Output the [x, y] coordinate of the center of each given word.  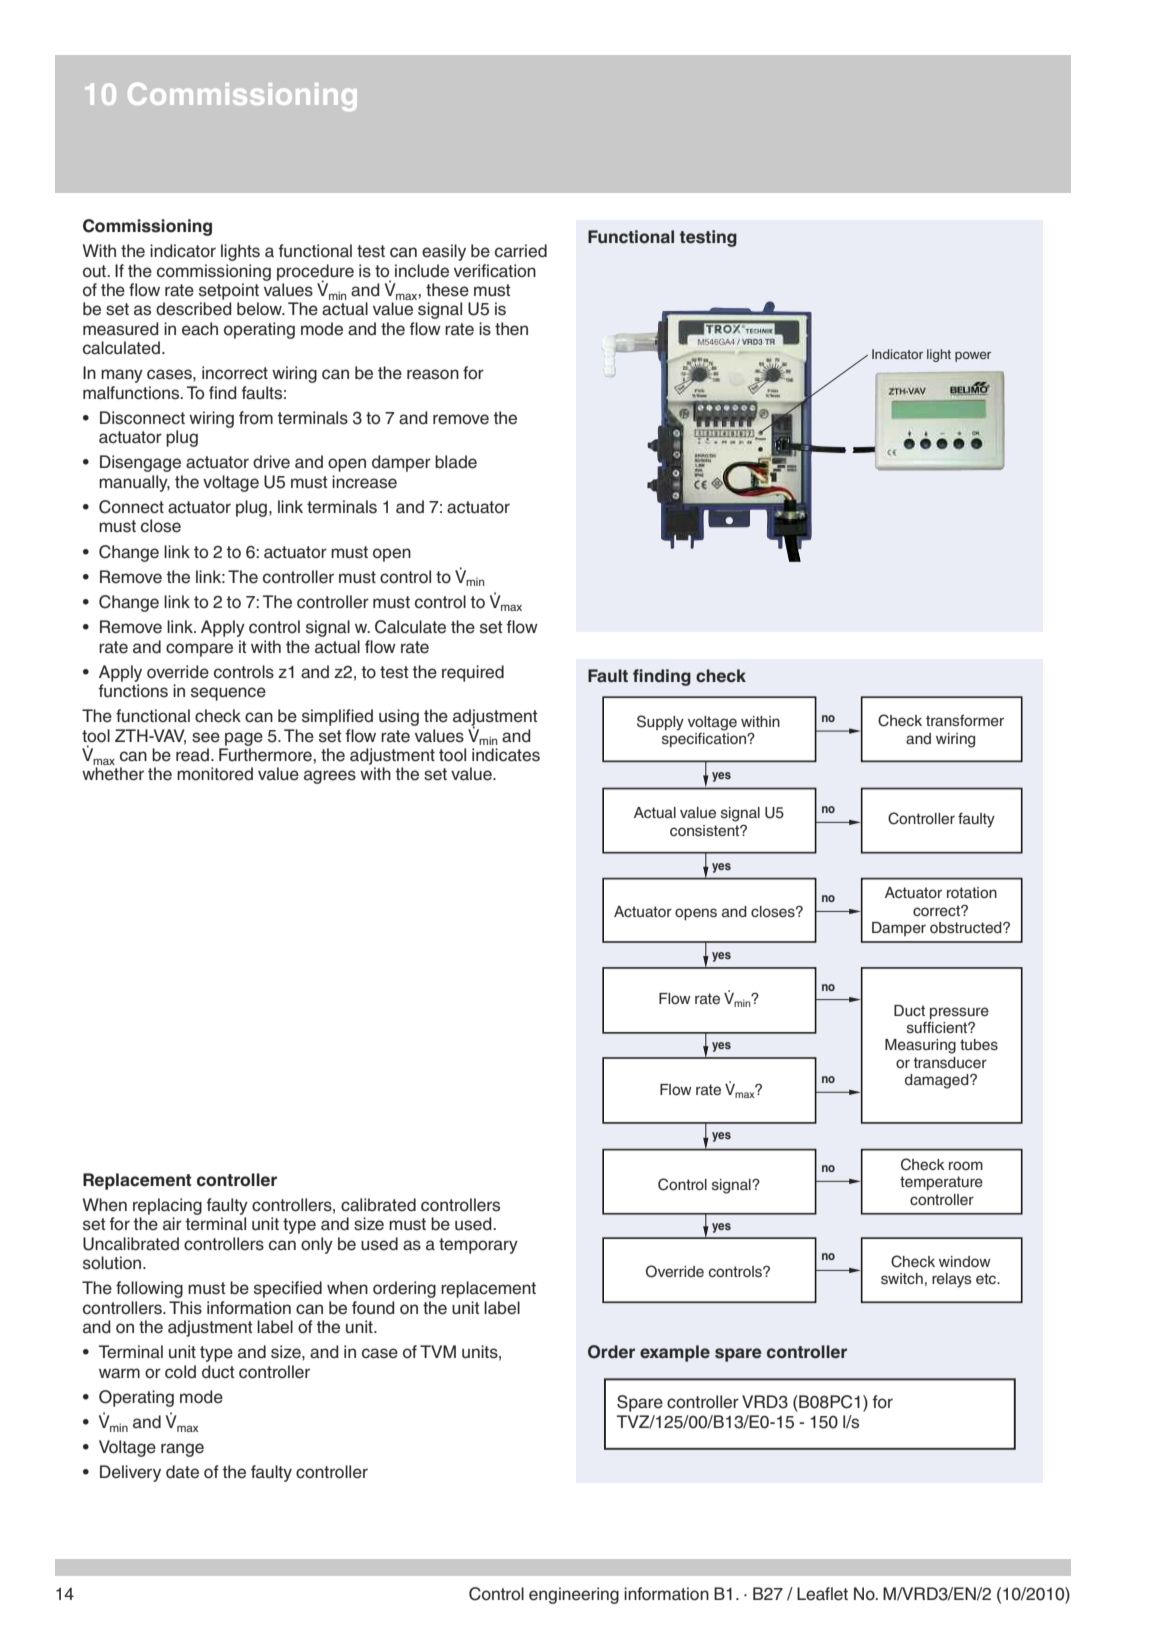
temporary [478, 1246]
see [206, 737]
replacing [167, 1206]
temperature [941, 1183]
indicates [506, 755]
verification [495, 271]
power [973, 356]
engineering [574, 1595]
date [182, 1472]
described [194, 309]
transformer [965, 720]
